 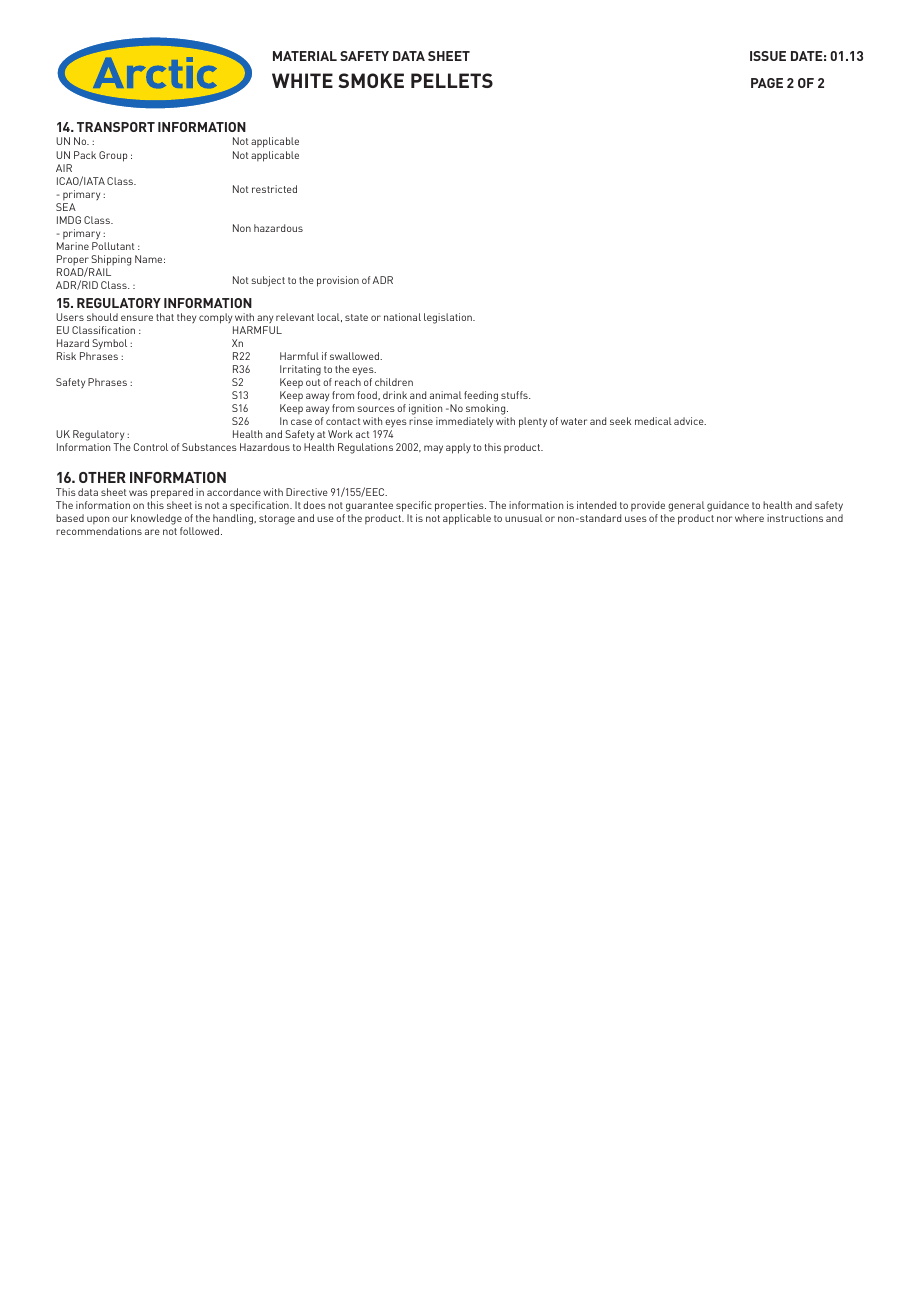 I want to click on that, so click(x=165, y=317).
